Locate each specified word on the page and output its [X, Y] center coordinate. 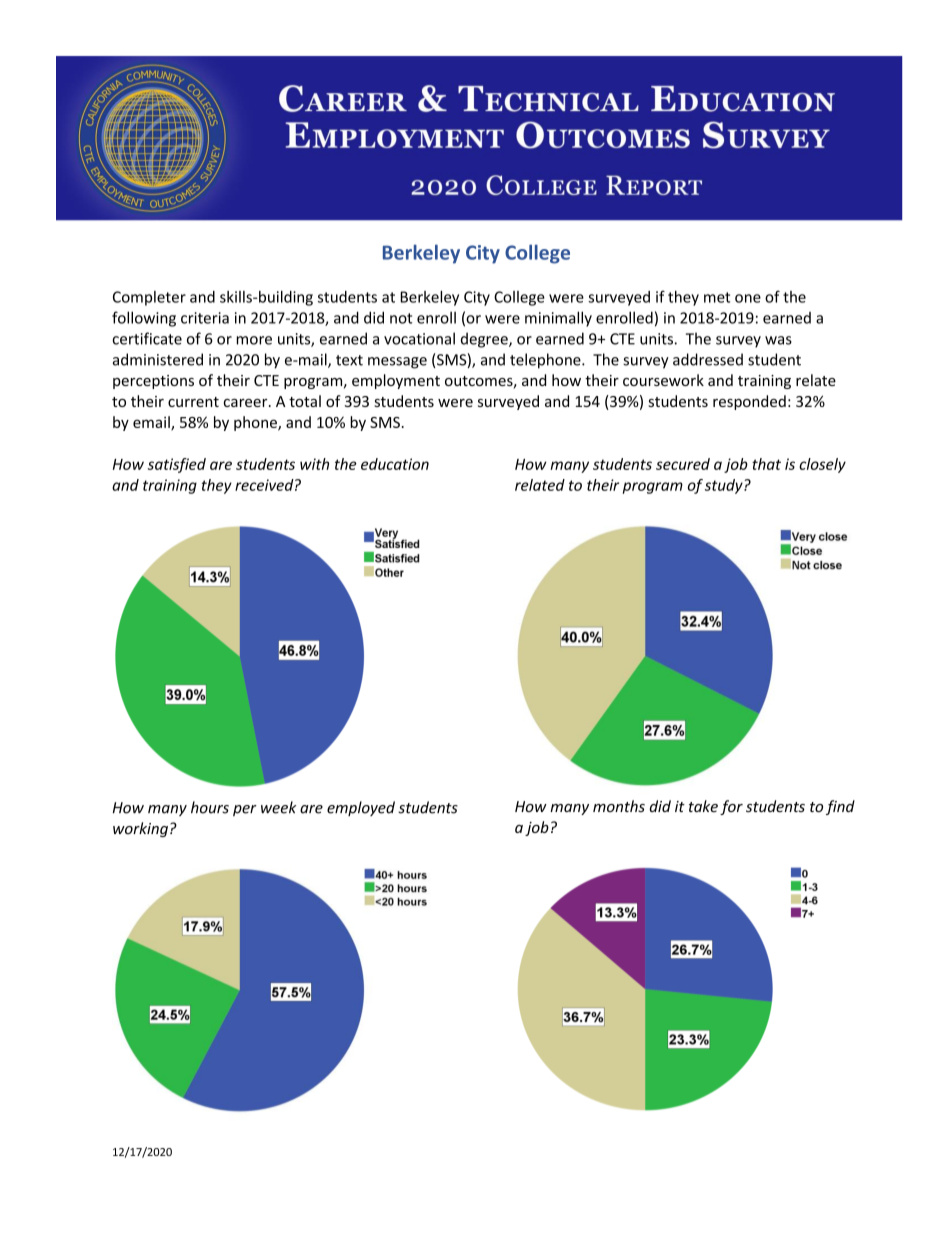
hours [210, 807]
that [766, 464]
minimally [558, 319]
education [395, 464]
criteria [205, 318]
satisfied [177, 465]
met [717, 297]
